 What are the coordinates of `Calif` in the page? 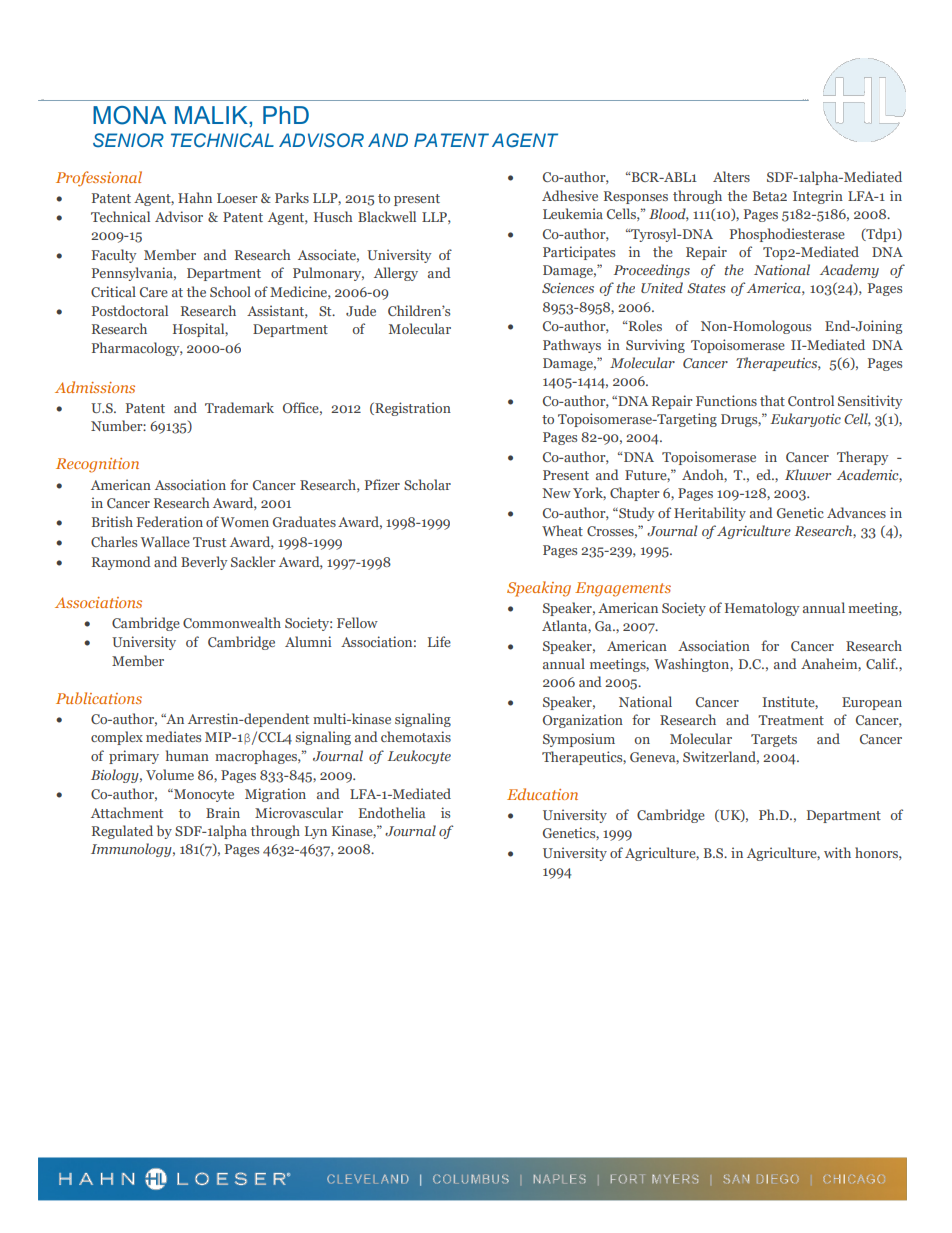 It's located at (882, 663).
